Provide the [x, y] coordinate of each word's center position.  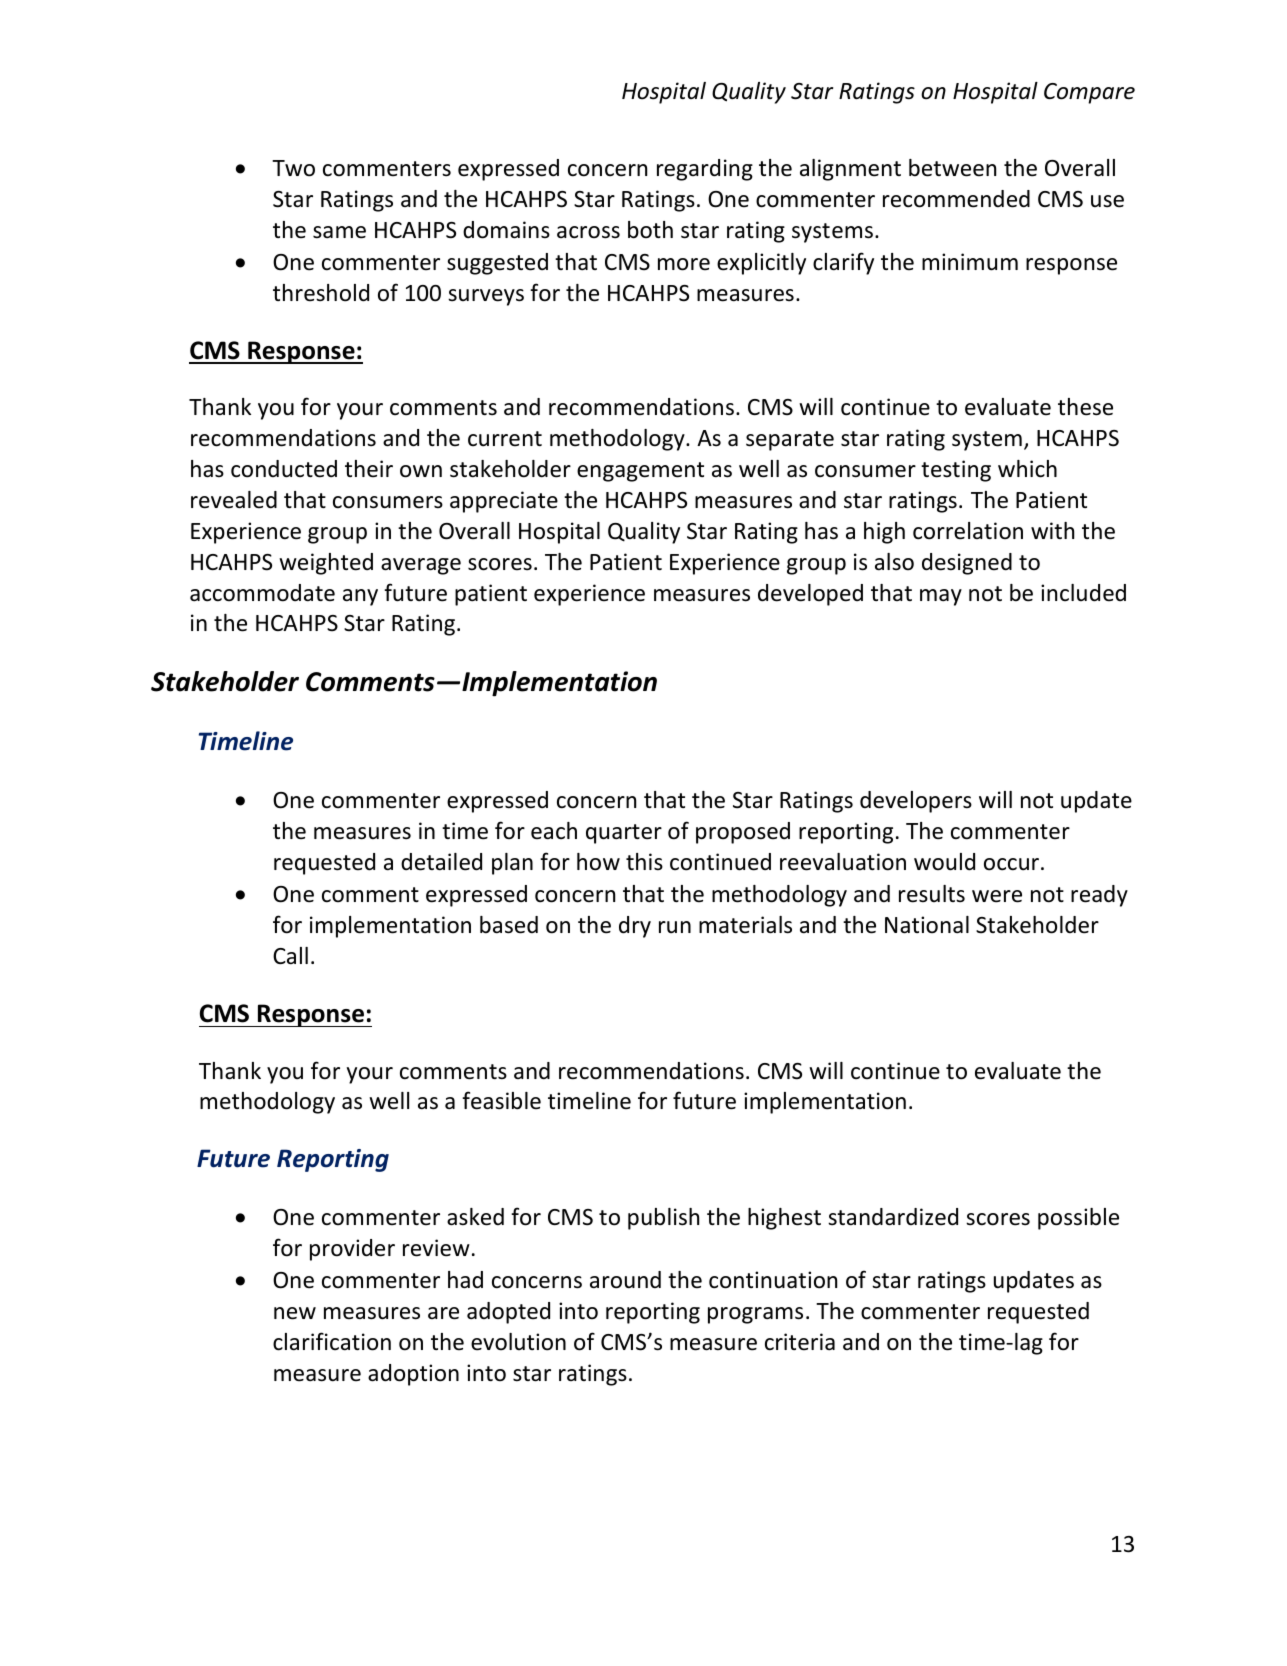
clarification [332, 1341]
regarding [705, 170]
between [952, 168]
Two [293, 168]
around [625, 1280]
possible [1078, 1219]
